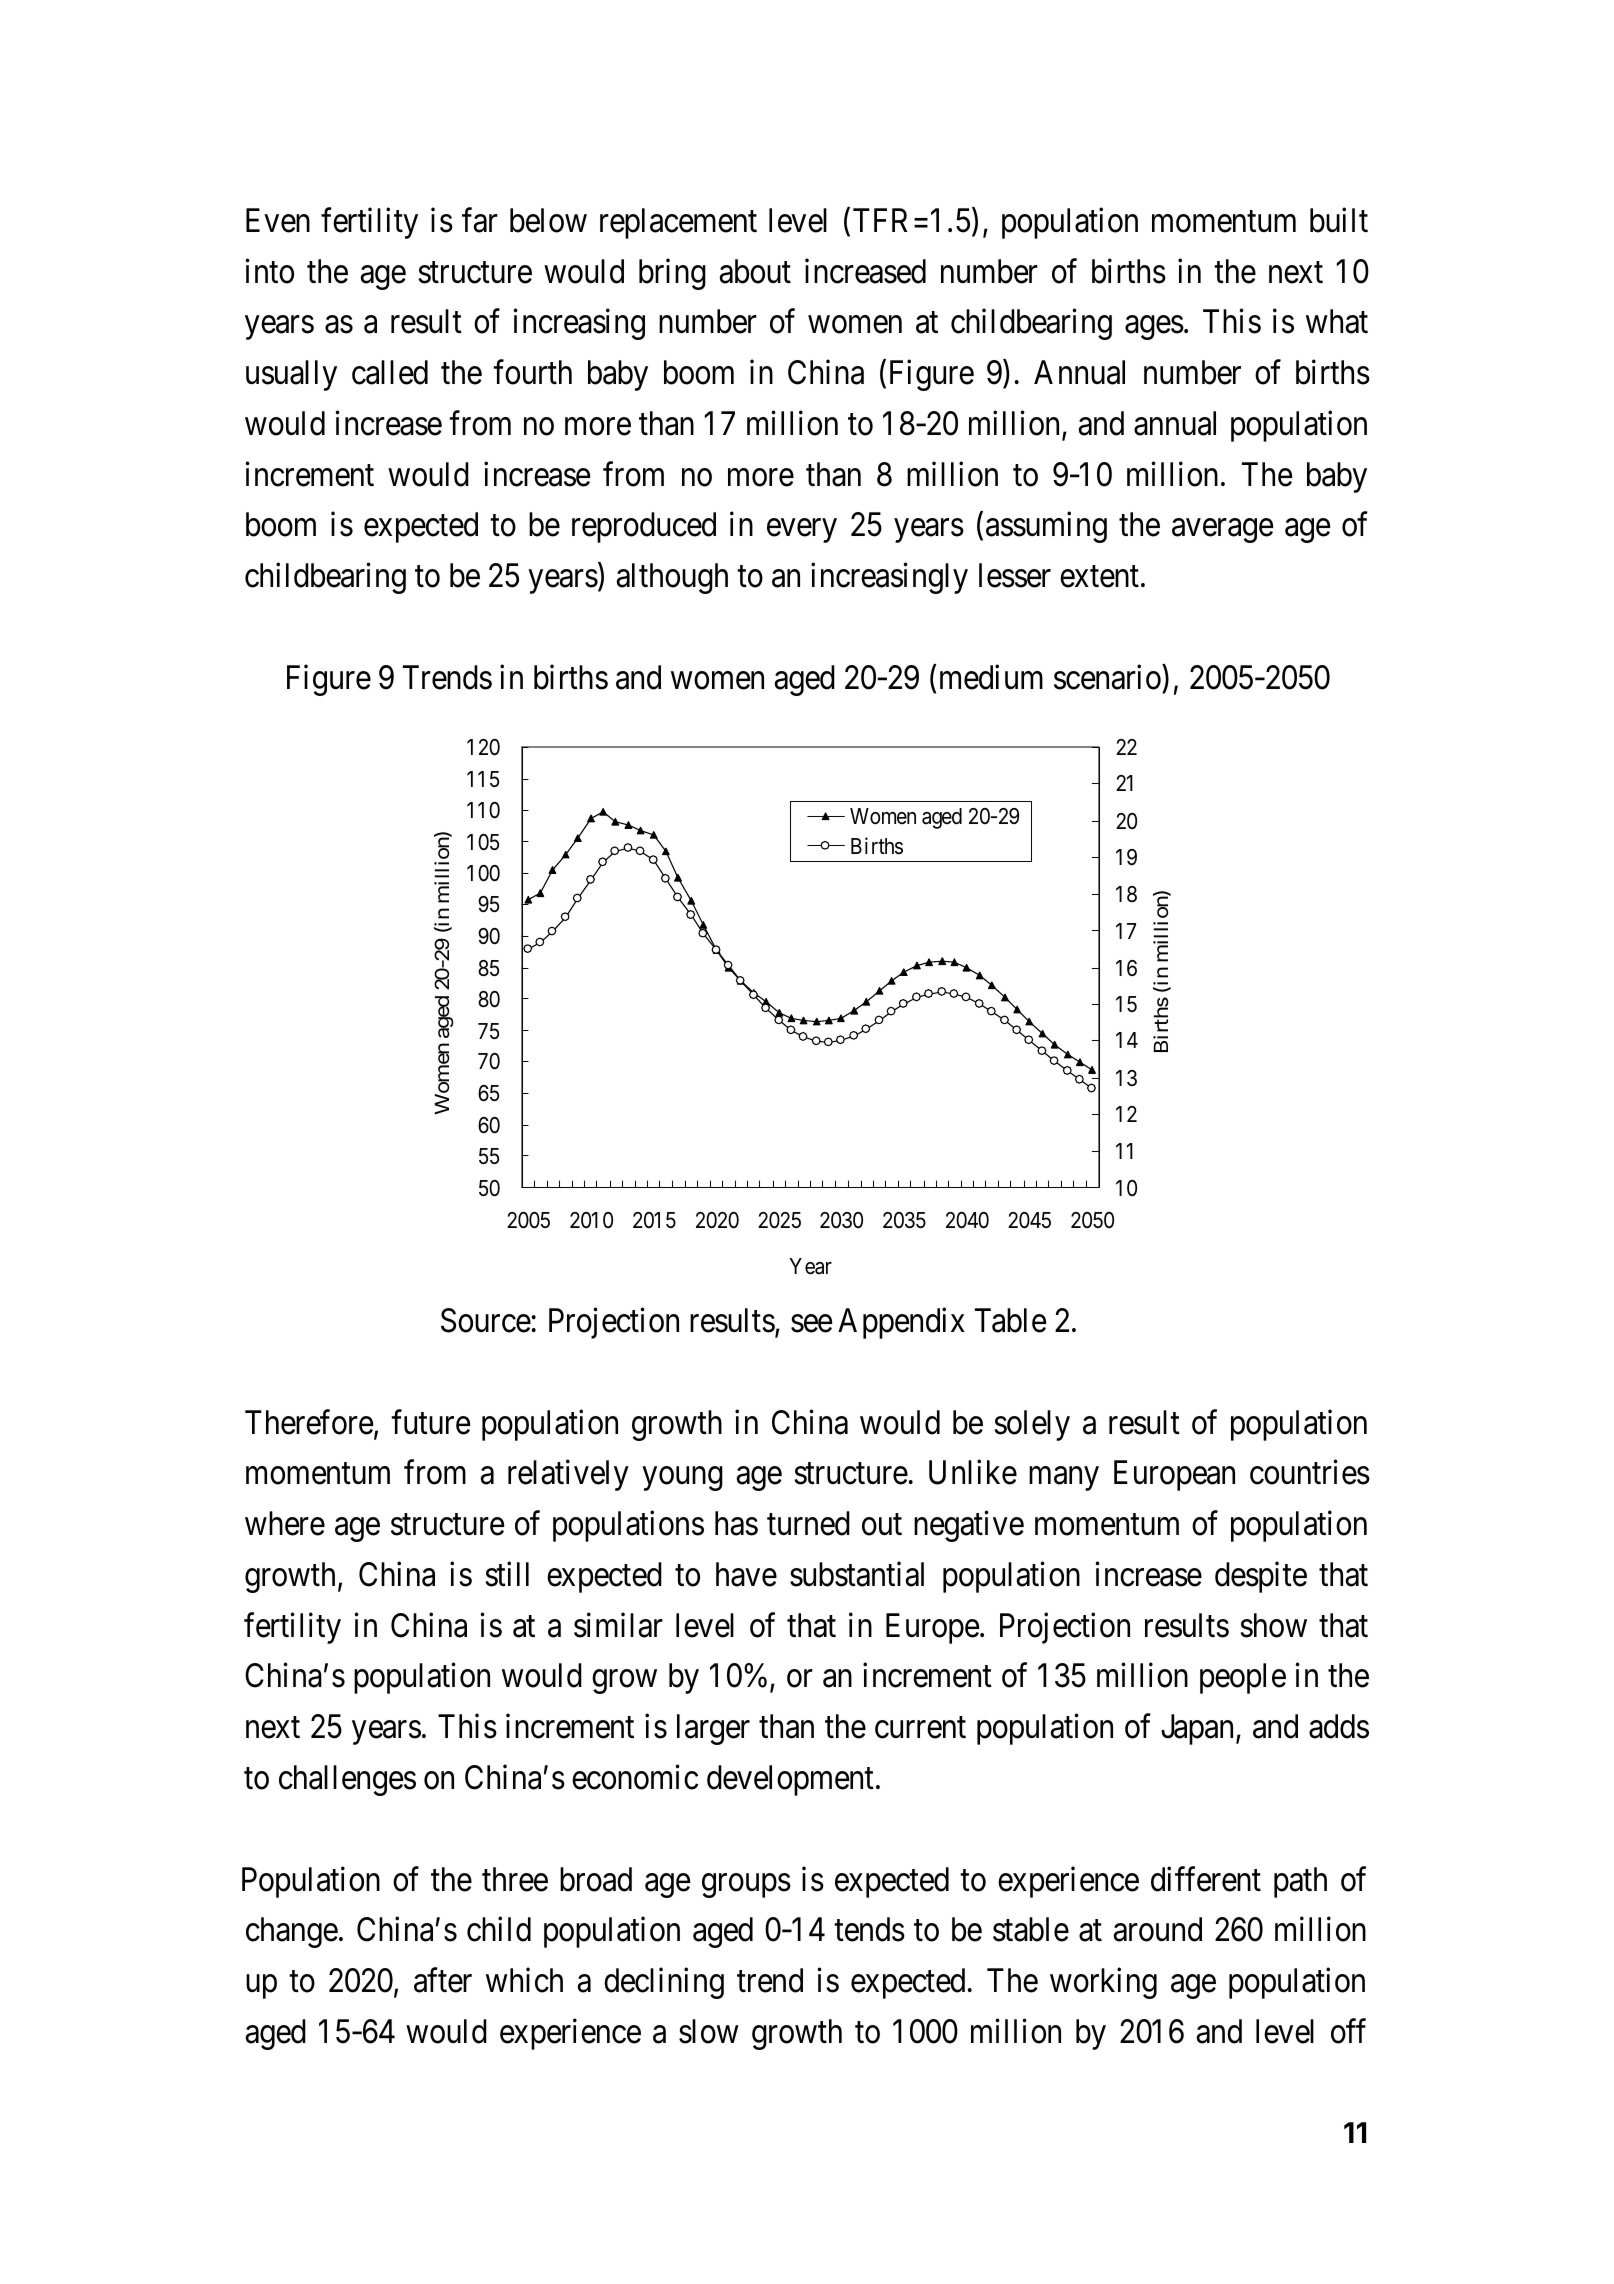 The image size is (1614, 2284). What do you see at coordinates (991, 677) in the screenshot?
I see `medium` at bounding box center [991, 677].
